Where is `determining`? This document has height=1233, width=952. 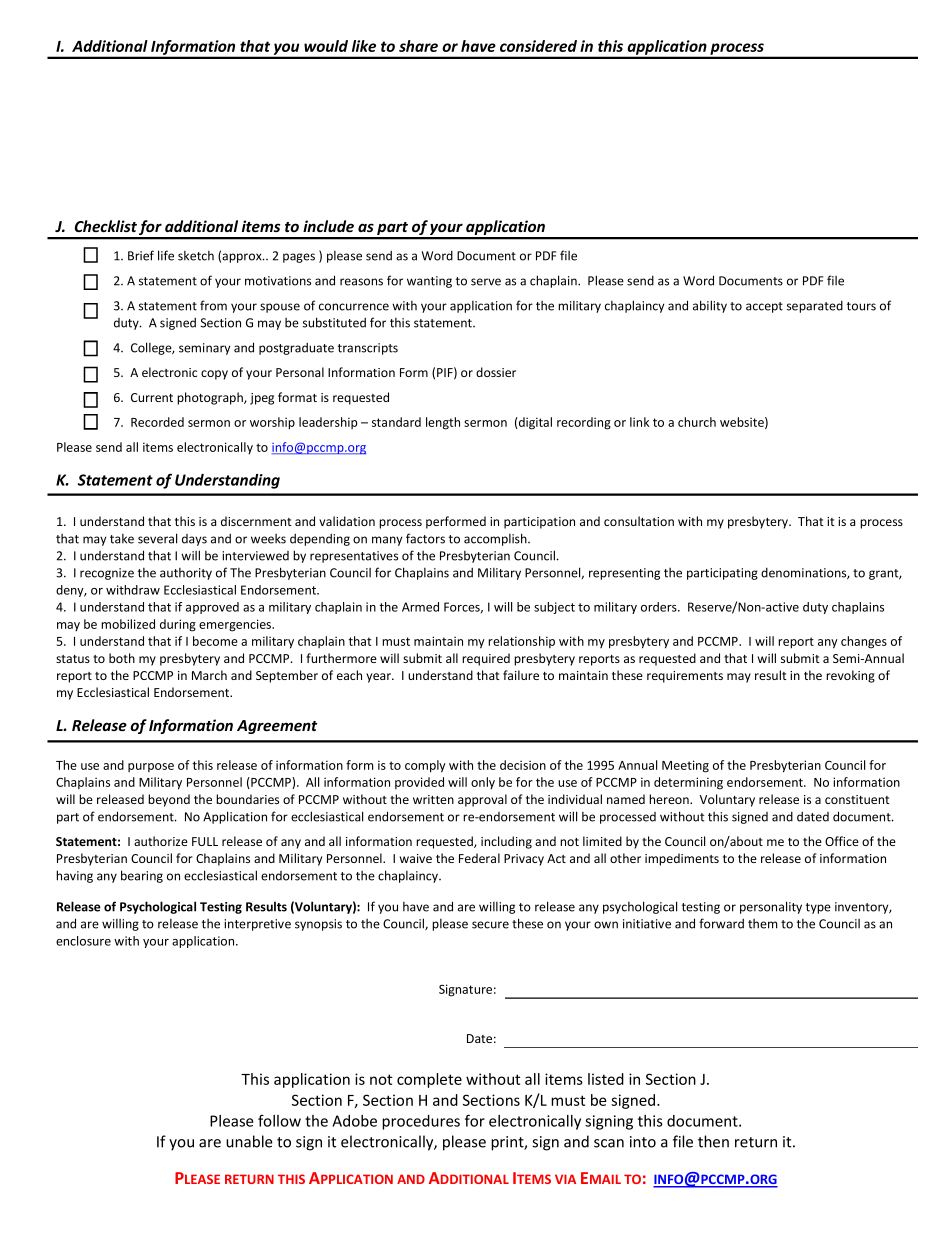 determining is located at coordinates (688, 783).
